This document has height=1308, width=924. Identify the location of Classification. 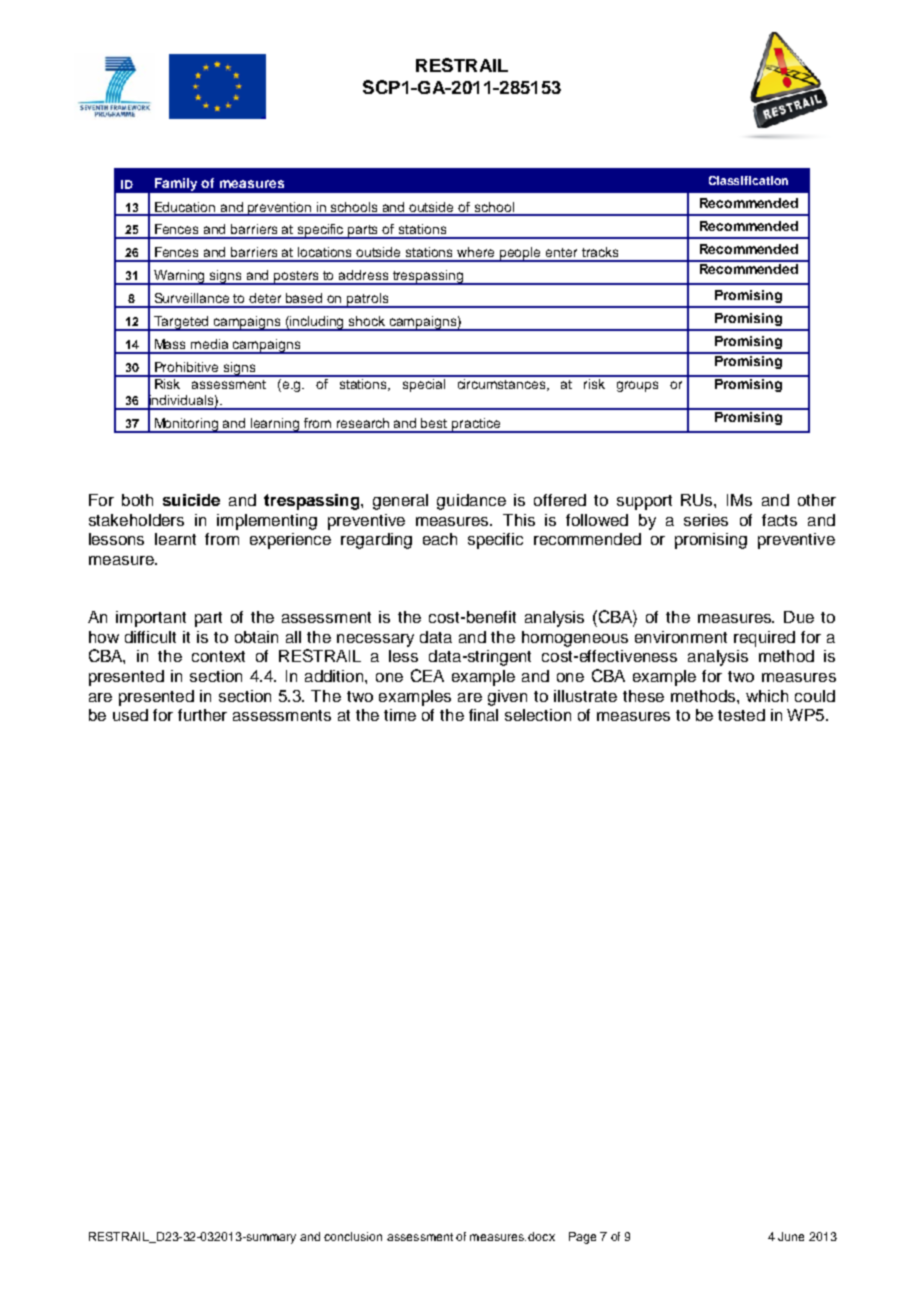
(748, 180).
